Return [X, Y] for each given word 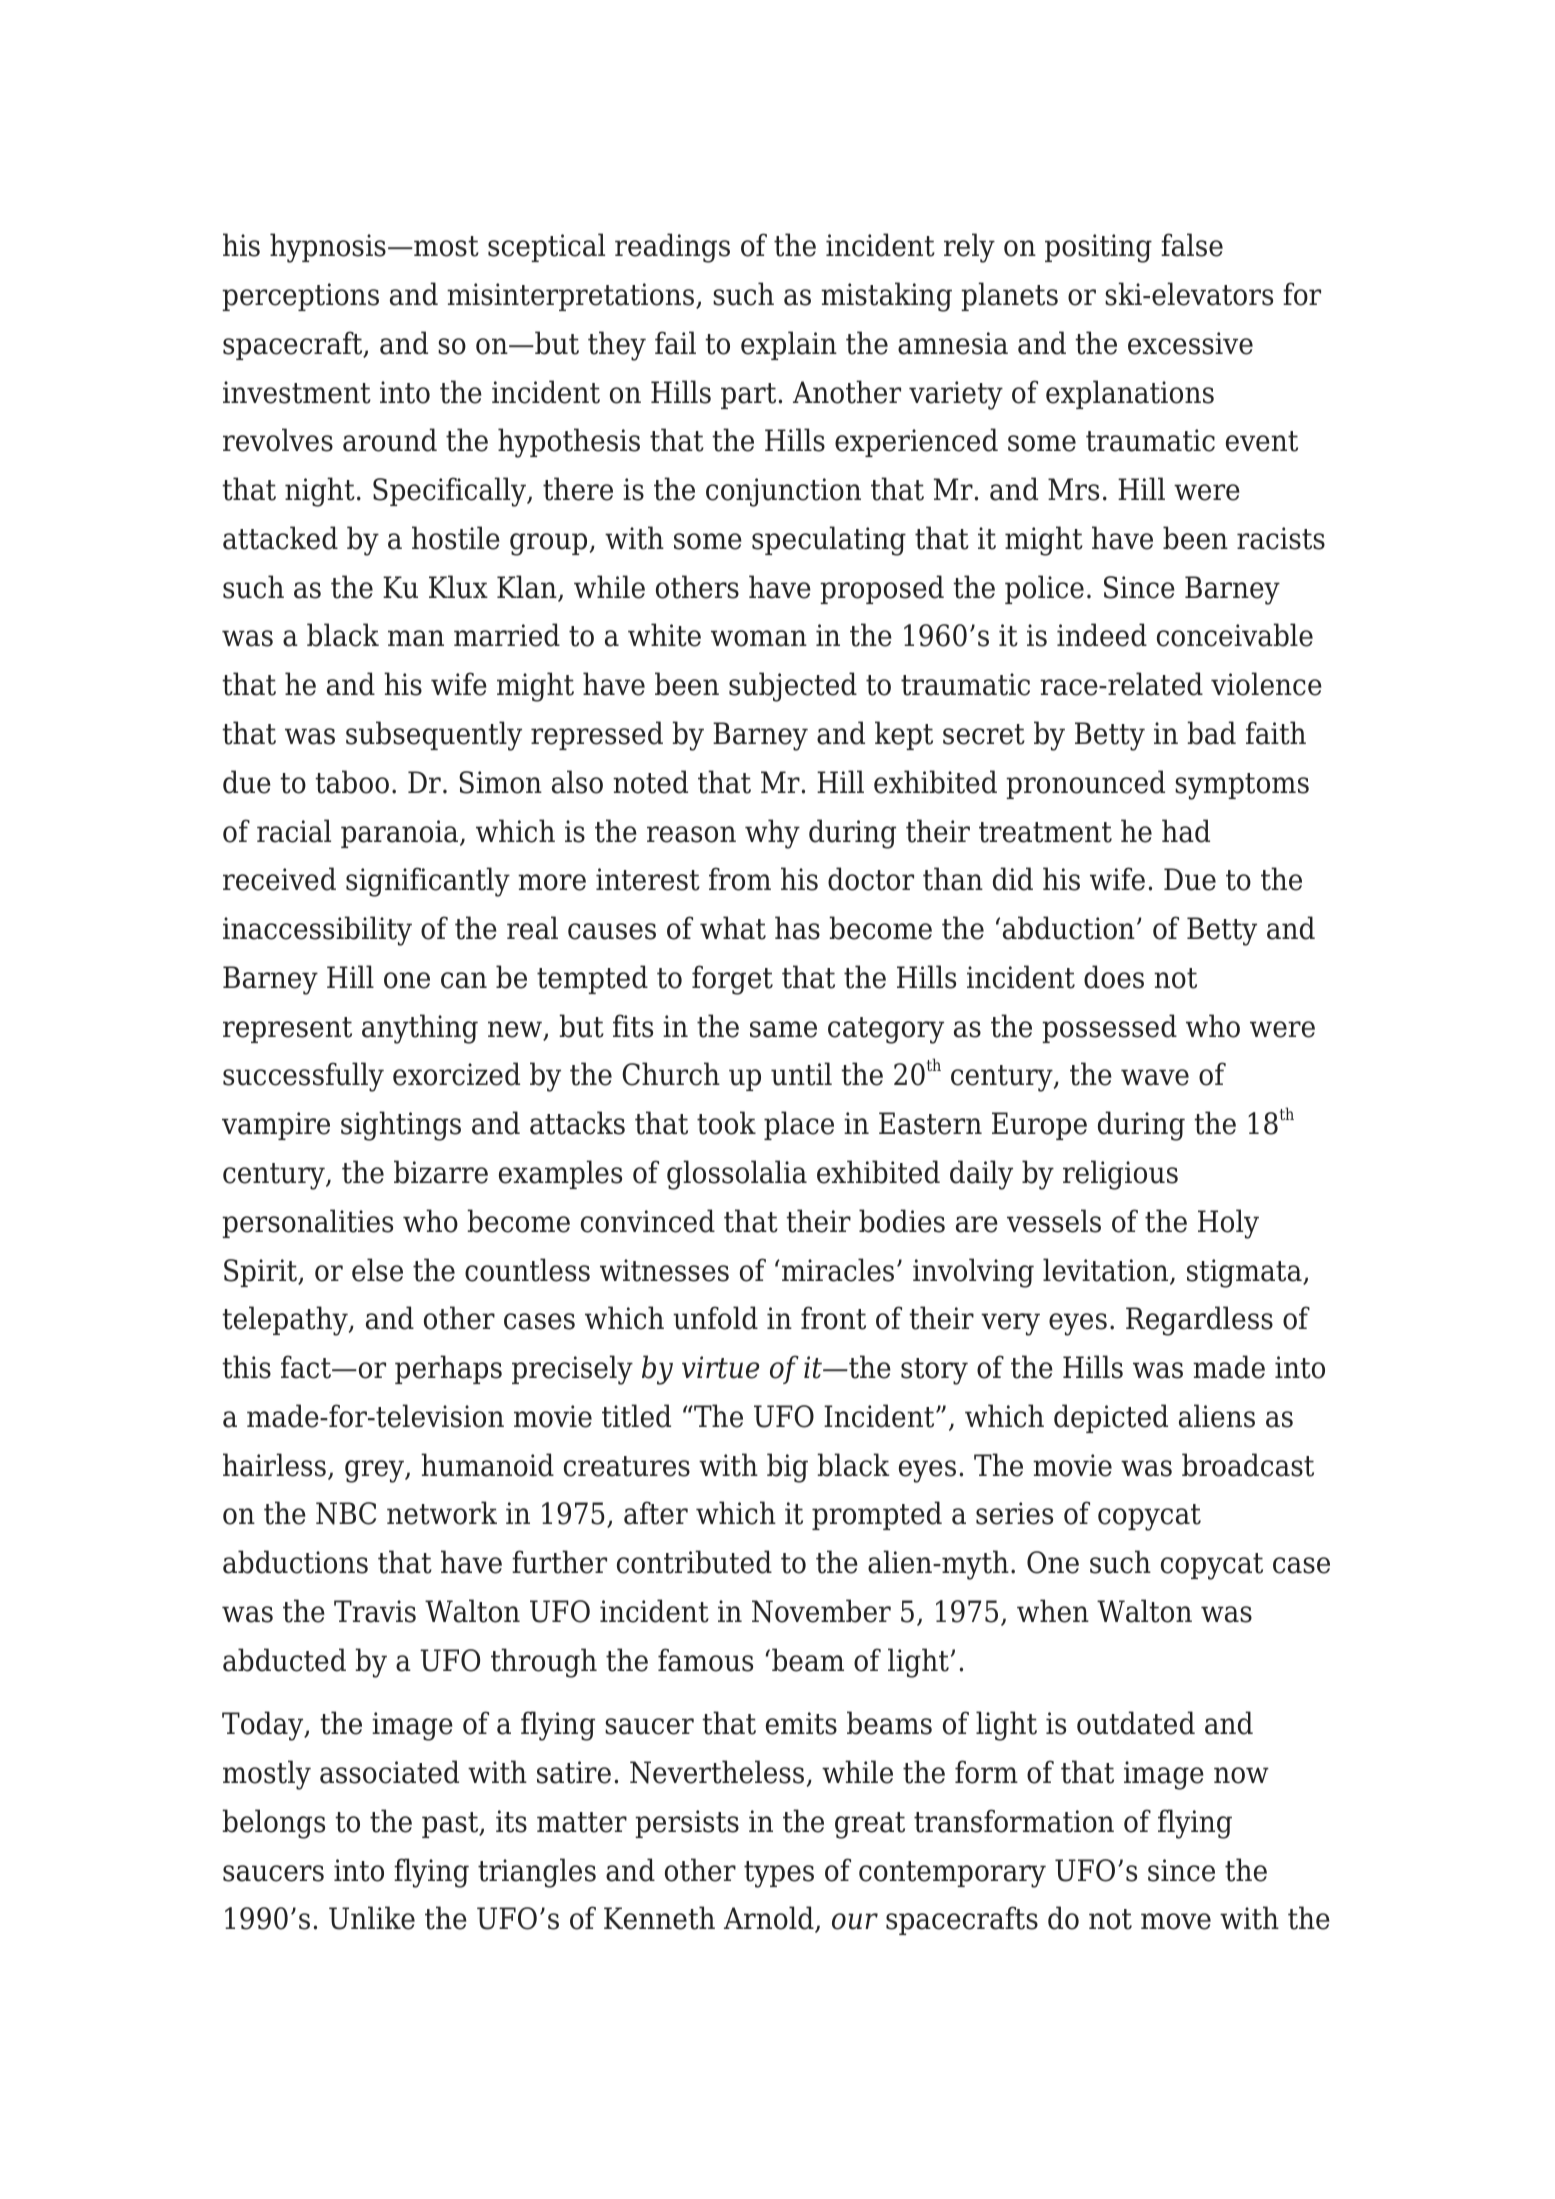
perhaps [448, 1369]
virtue [720, 1367]
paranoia [401, 834]
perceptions [300, 297]
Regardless [1199, 1321]
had [1186, 831]
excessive [1190, 343]
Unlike [372, 1918]
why [772, 834]
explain [789, 345]
